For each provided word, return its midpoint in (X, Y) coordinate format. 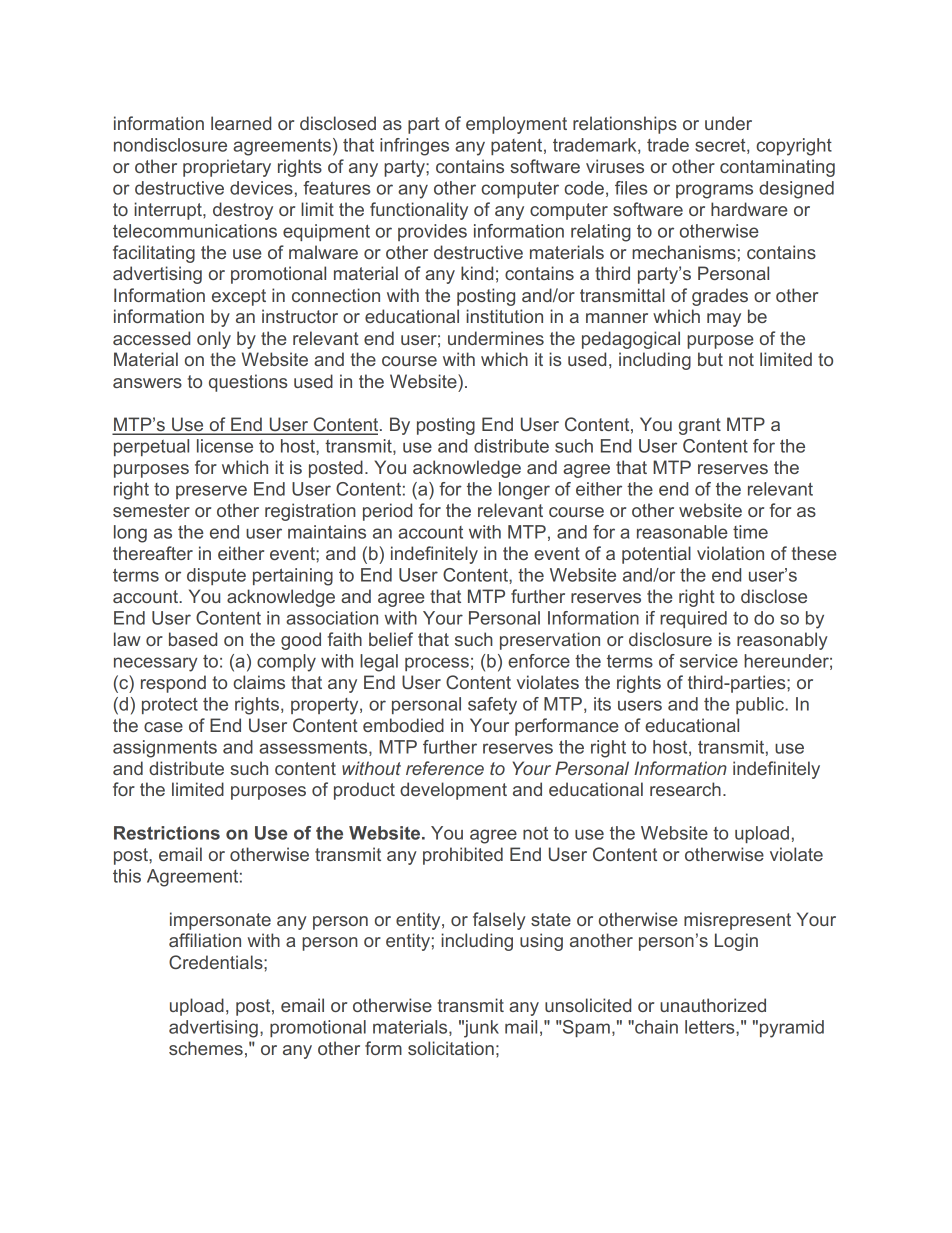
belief (391, 639)
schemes (206, 1048)
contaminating (777, 168)
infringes (414, 147)
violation (730, 553)
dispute (216, 576)
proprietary (227, 168)
